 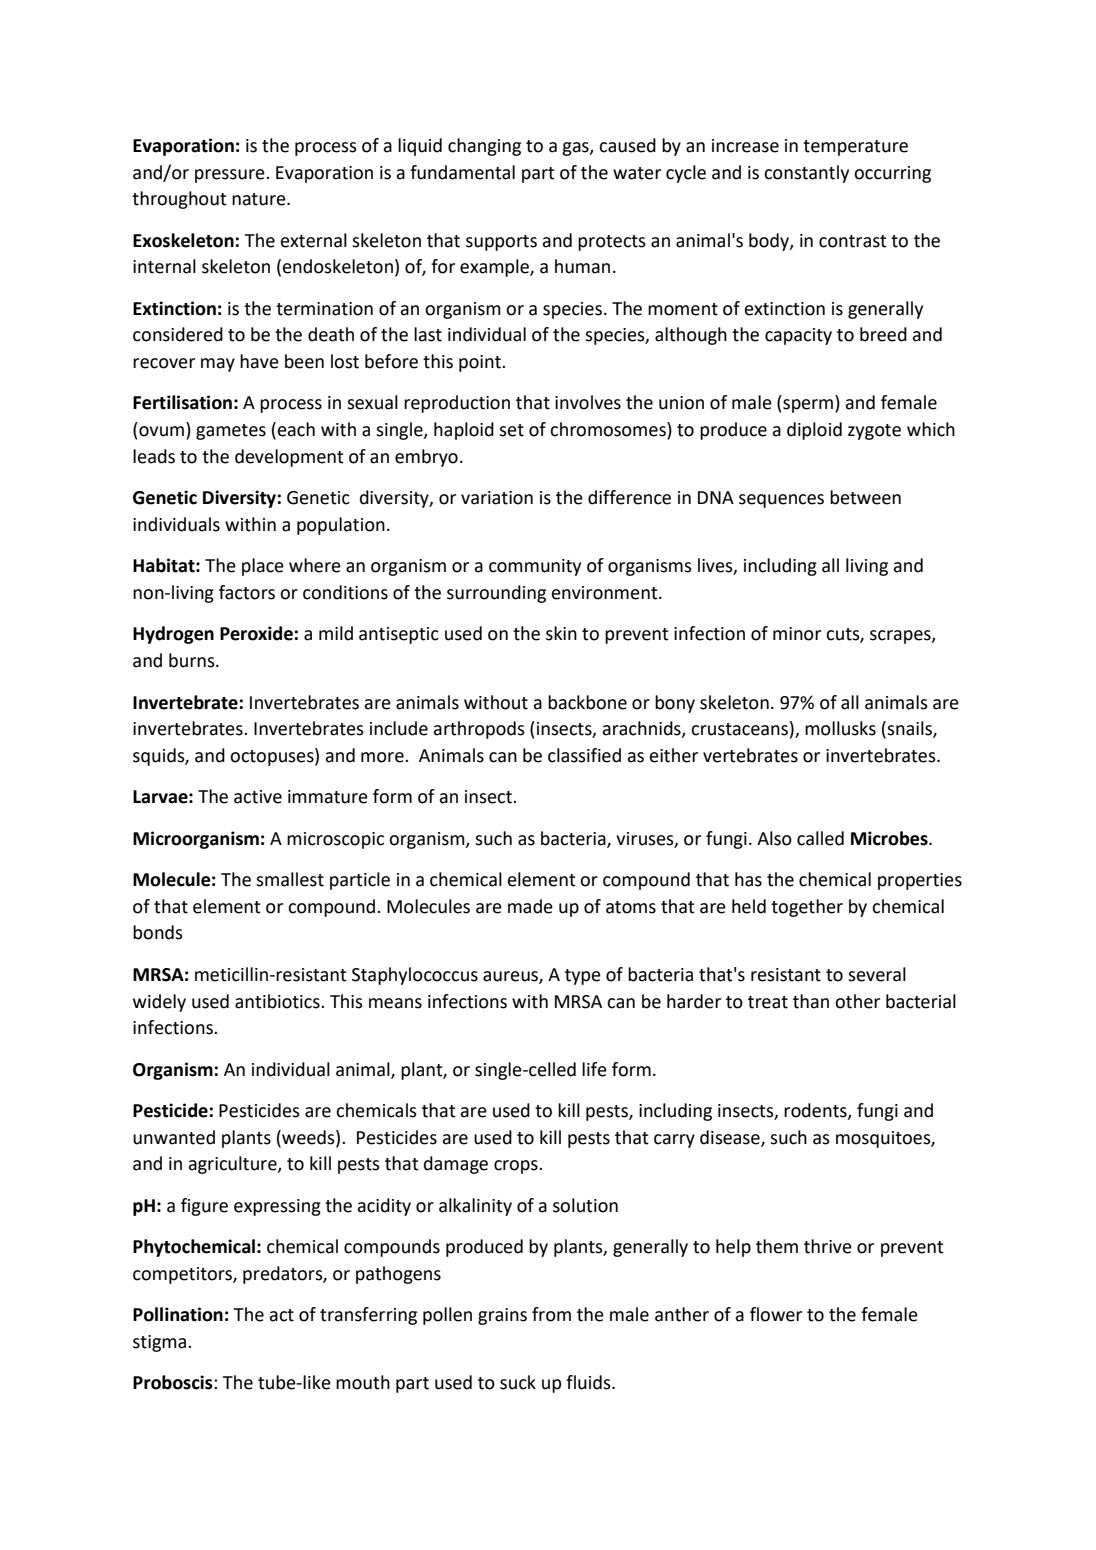 I want to click on mollusks, so click(x=840, y=728).
